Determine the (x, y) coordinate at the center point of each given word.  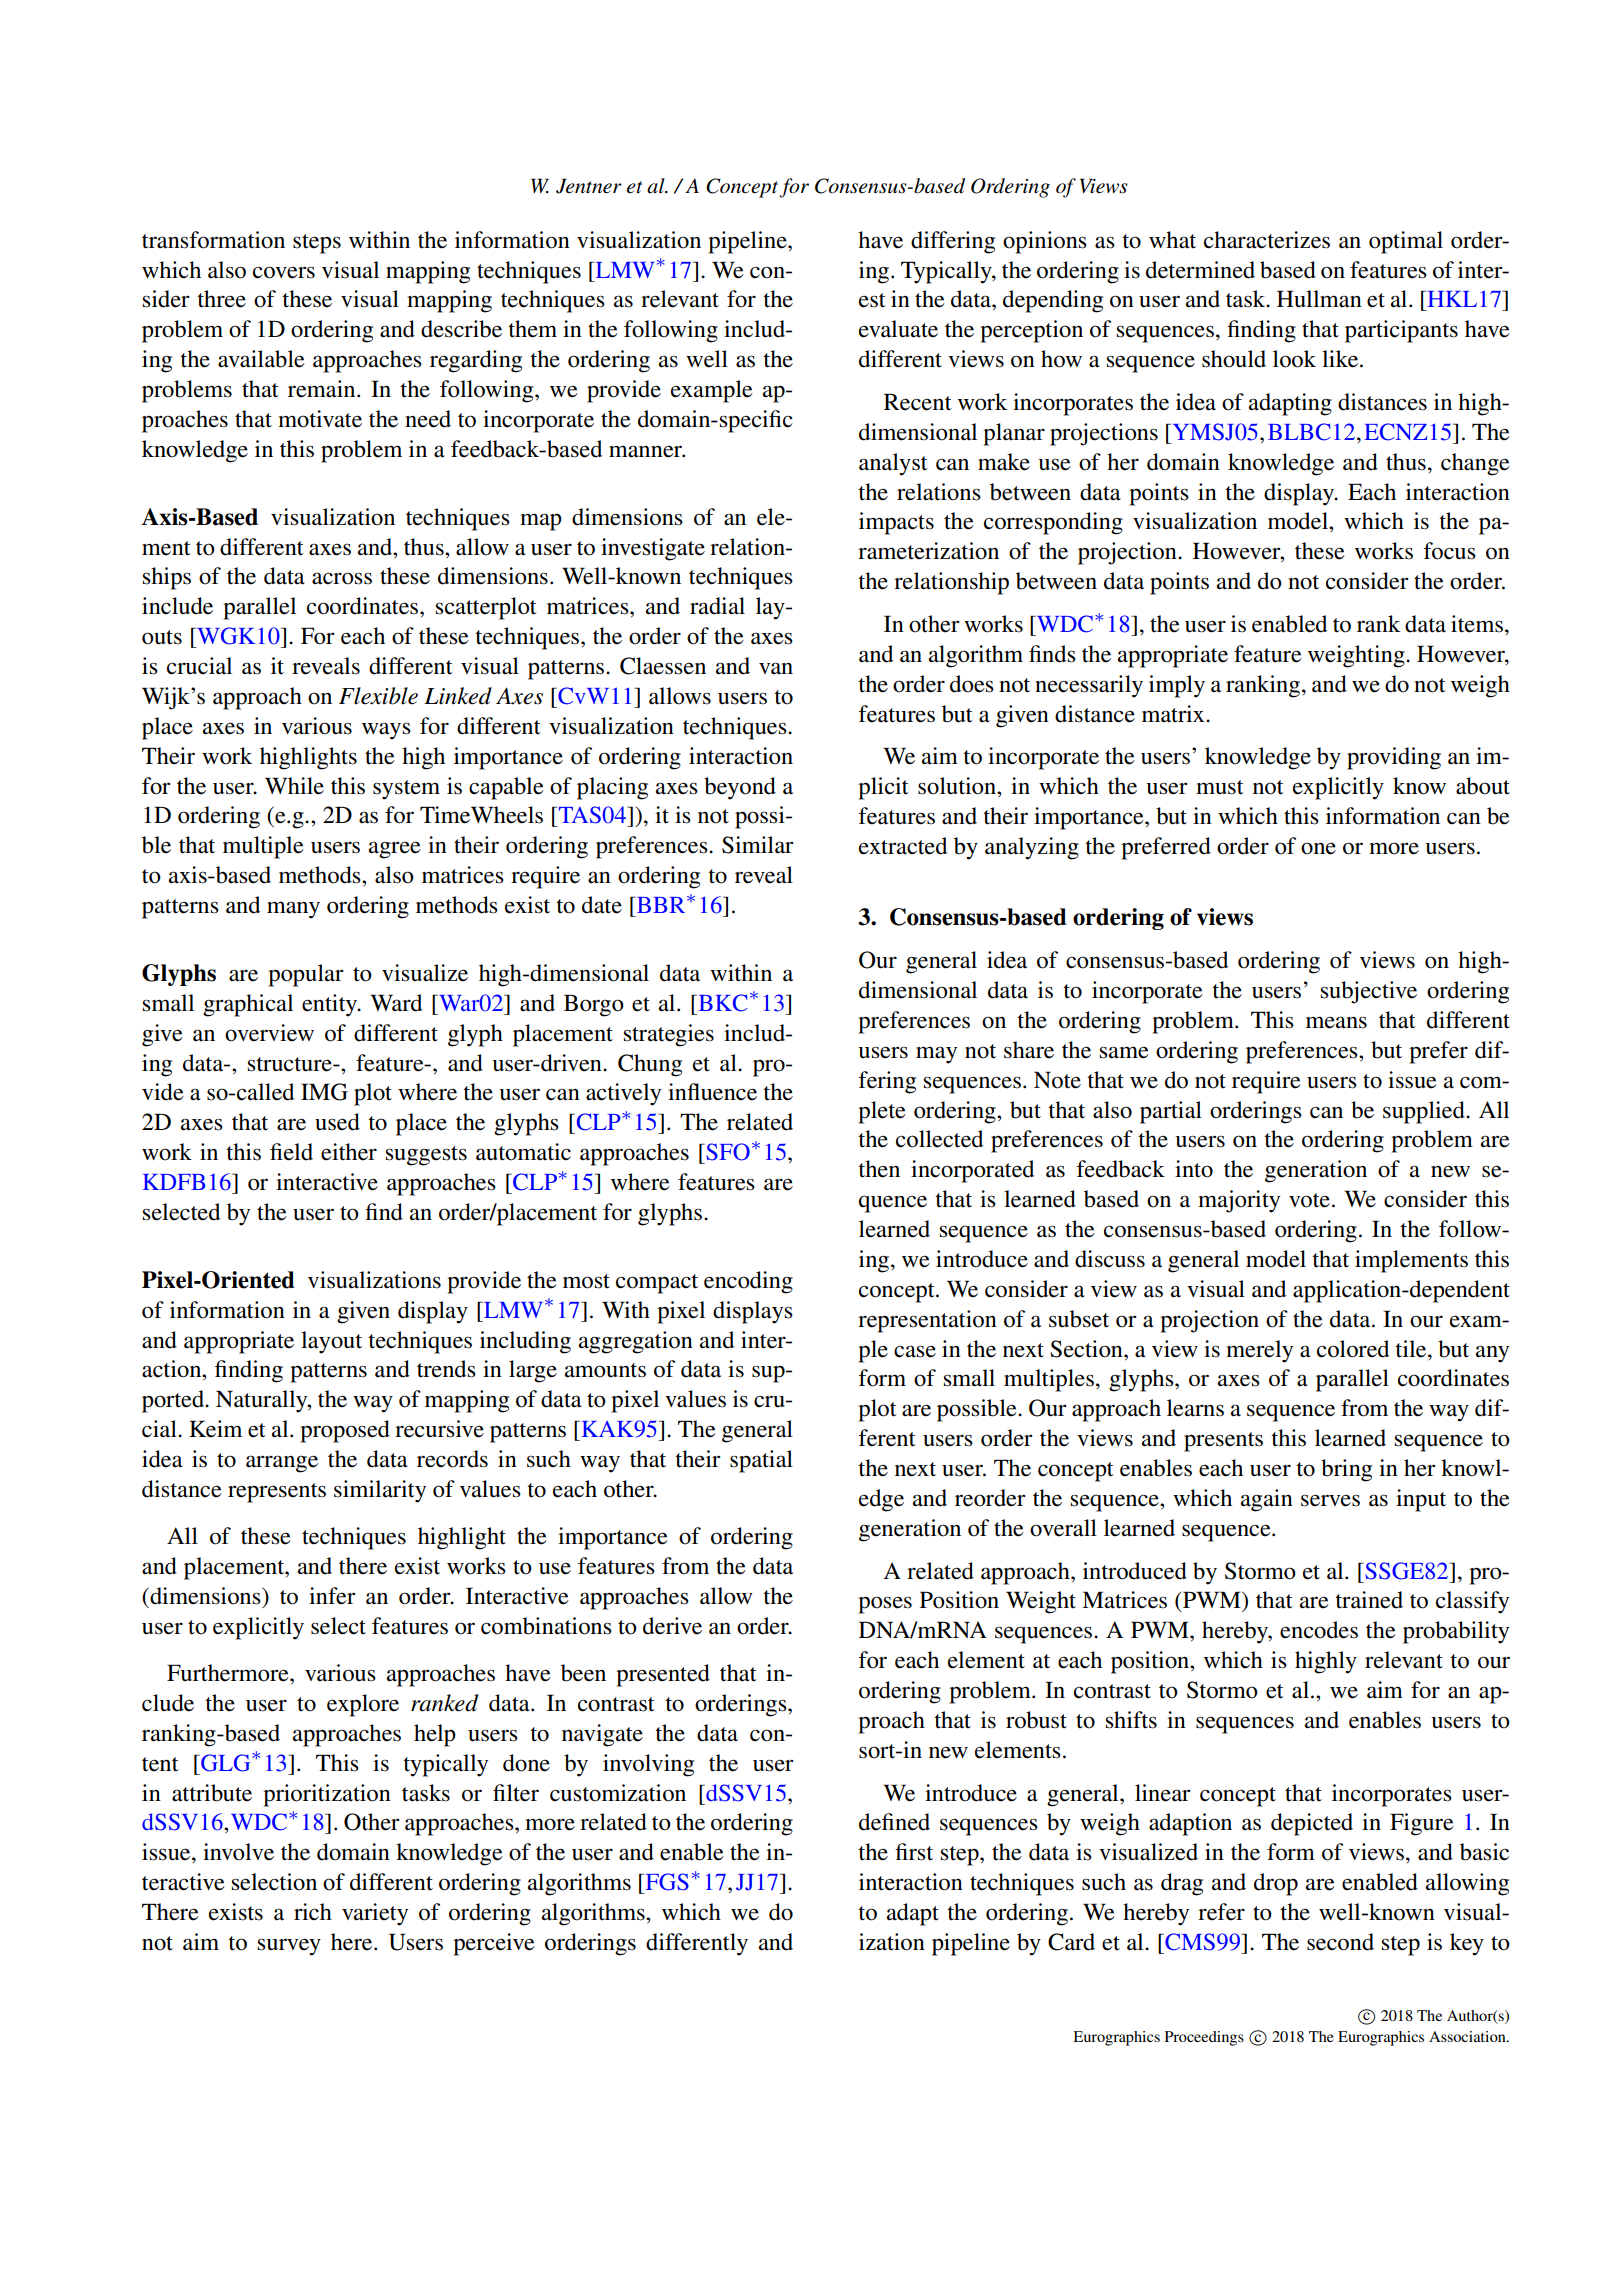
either (349, 1152)
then (879, 1169)
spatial (761, 1461)
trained (1369, 1600)
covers (284, 272)
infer (332, 1596)
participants (1401, 331)
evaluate (898, 329)
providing (1394, 758)
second (1340, 1942)
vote (1309, 1200)
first (914, 1852)
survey (289, 1947)
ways (386, 731)
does (972, 684)
